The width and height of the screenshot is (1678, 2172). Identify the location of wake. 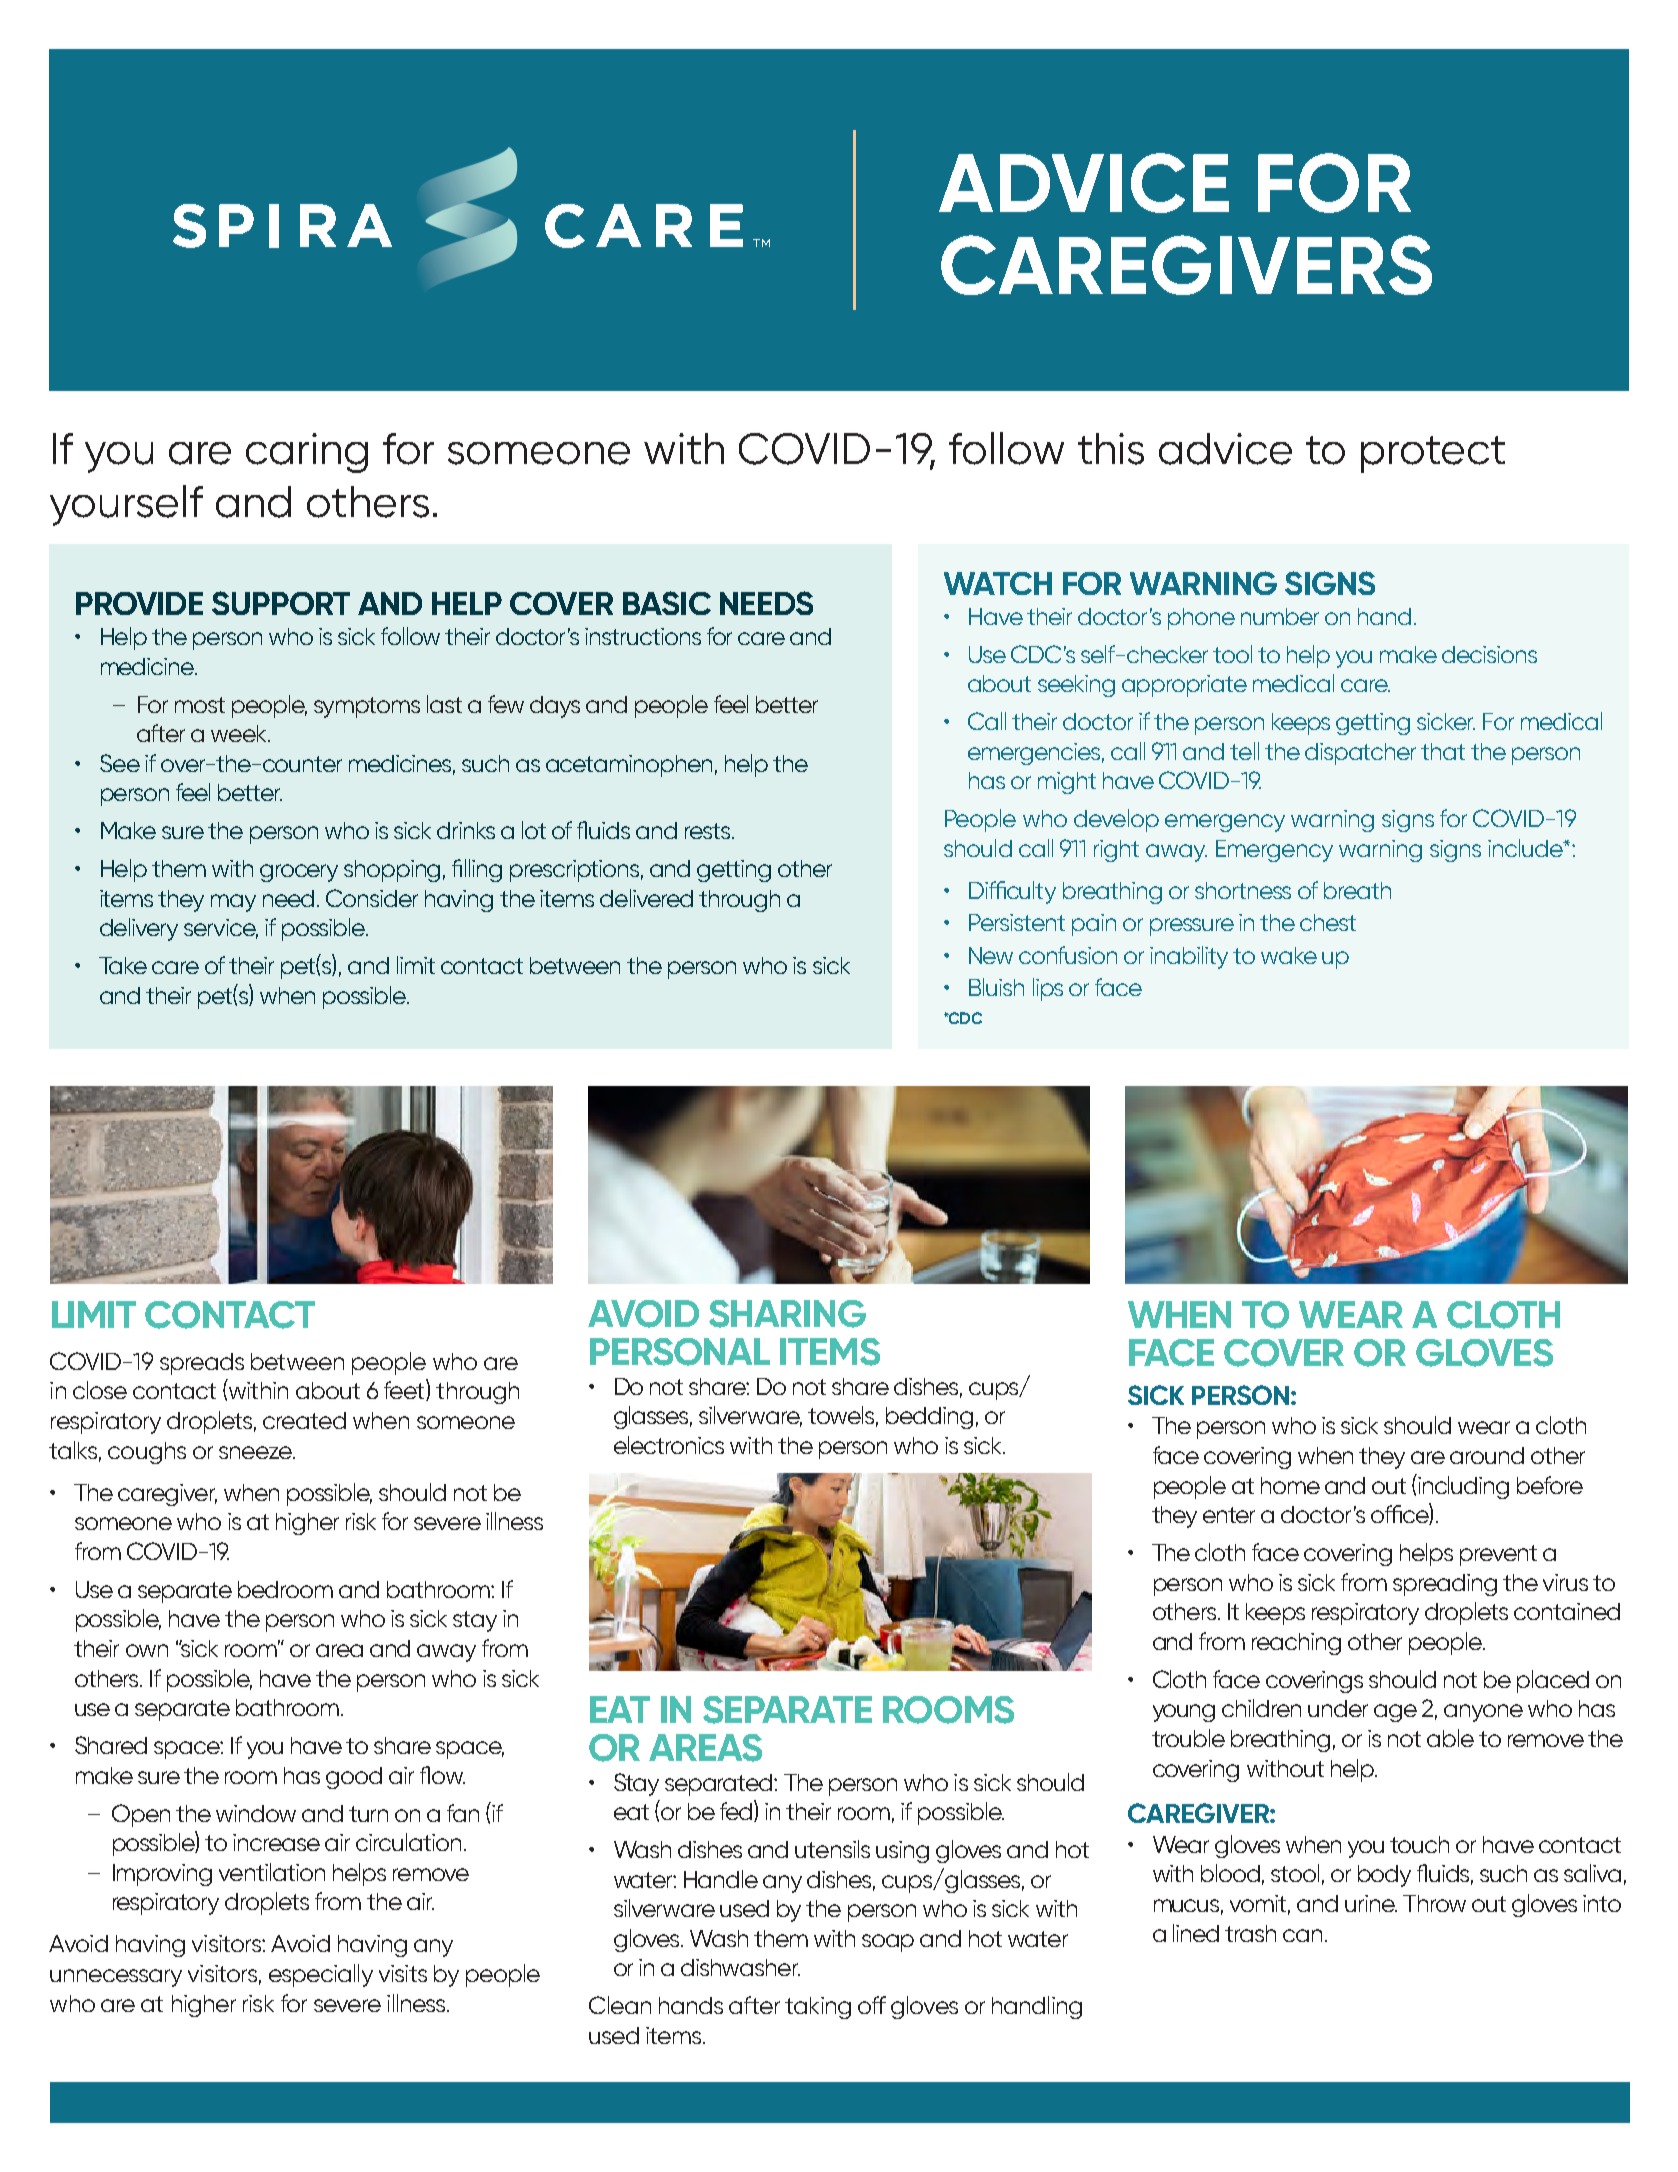
(1289, 955).
